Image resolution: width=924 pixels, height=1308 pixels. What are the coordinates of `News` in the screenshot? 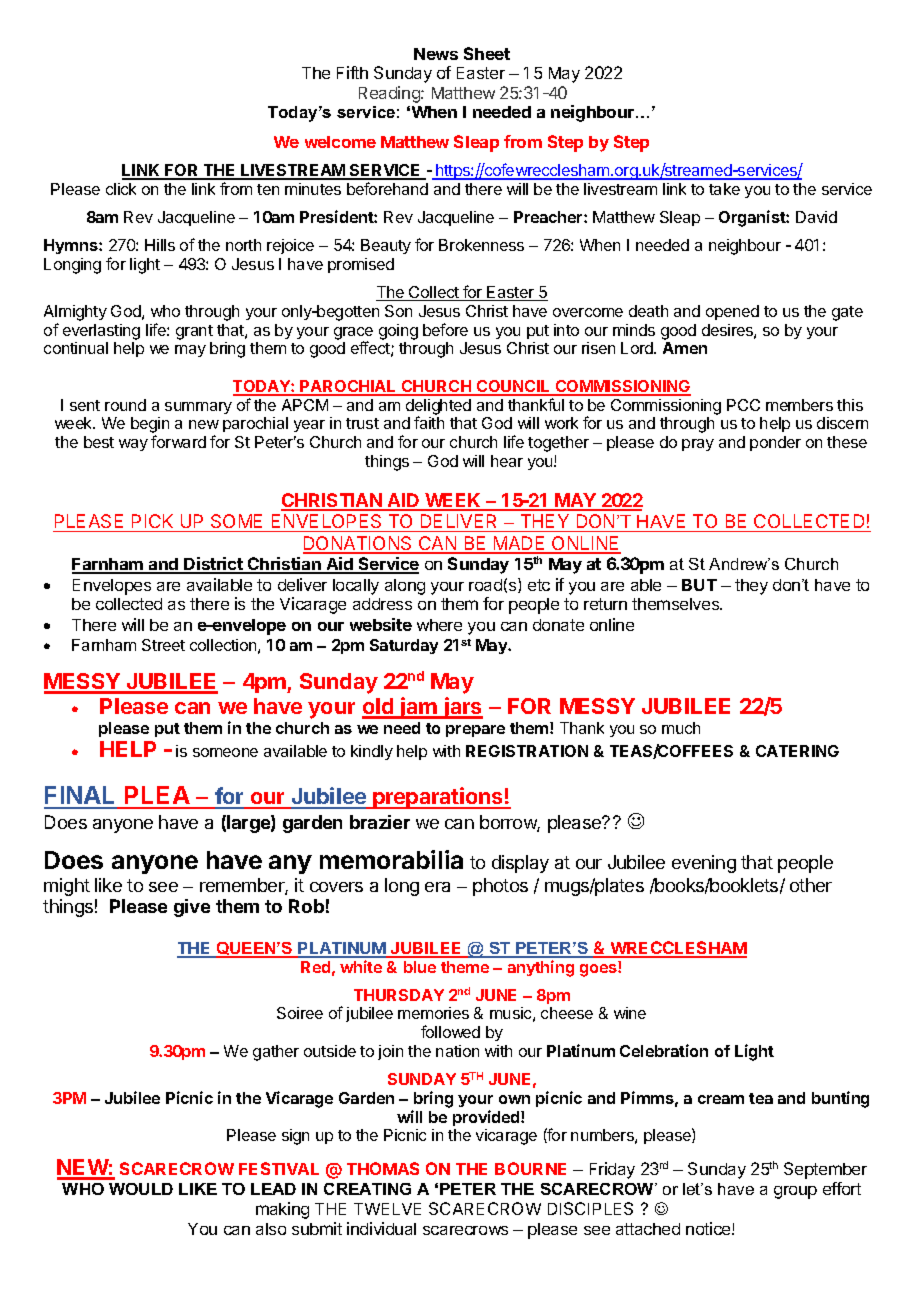 It's located at (436, 54).
